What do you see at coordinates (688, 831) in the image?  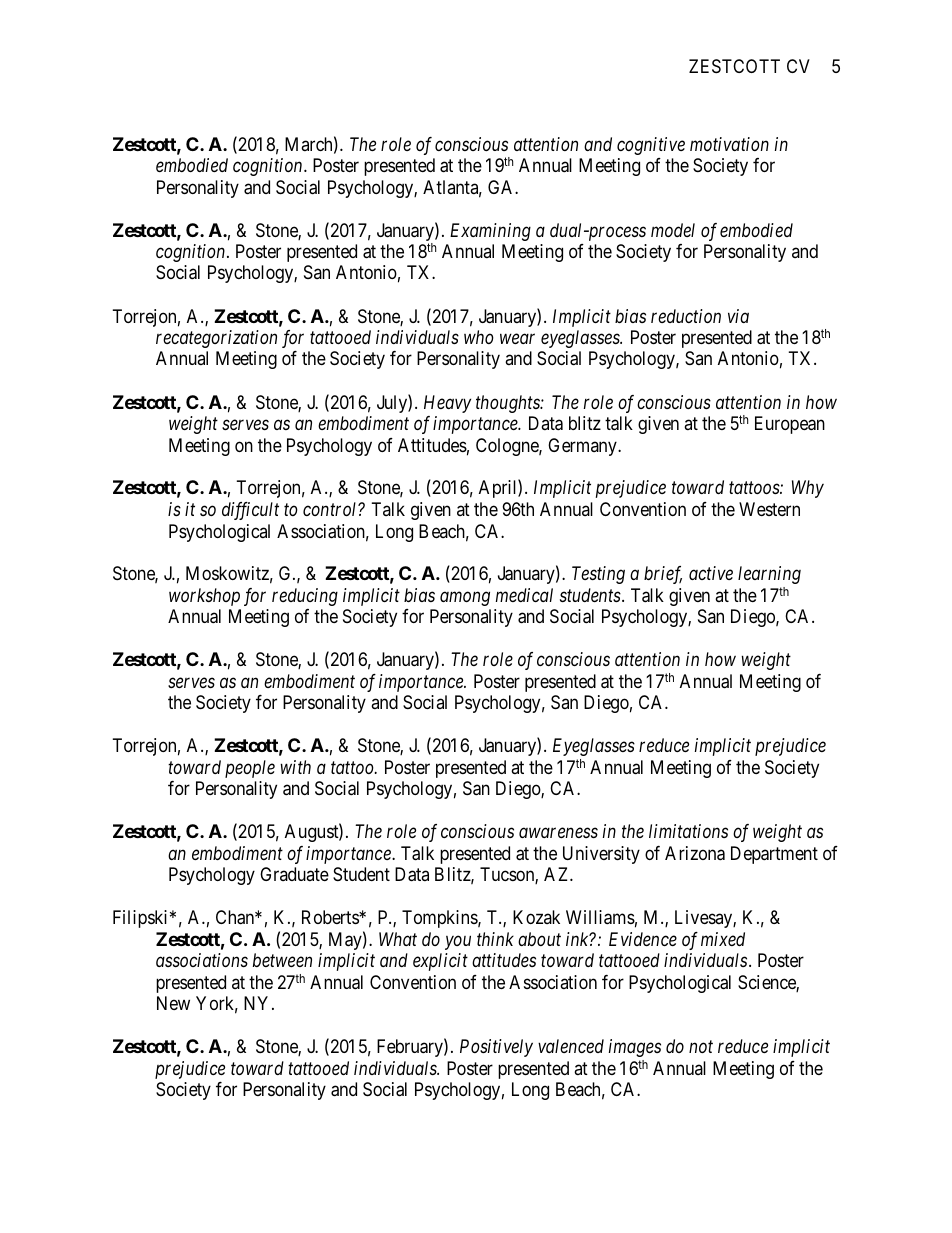 I see `limitations` at bounding box center [688, 831].
